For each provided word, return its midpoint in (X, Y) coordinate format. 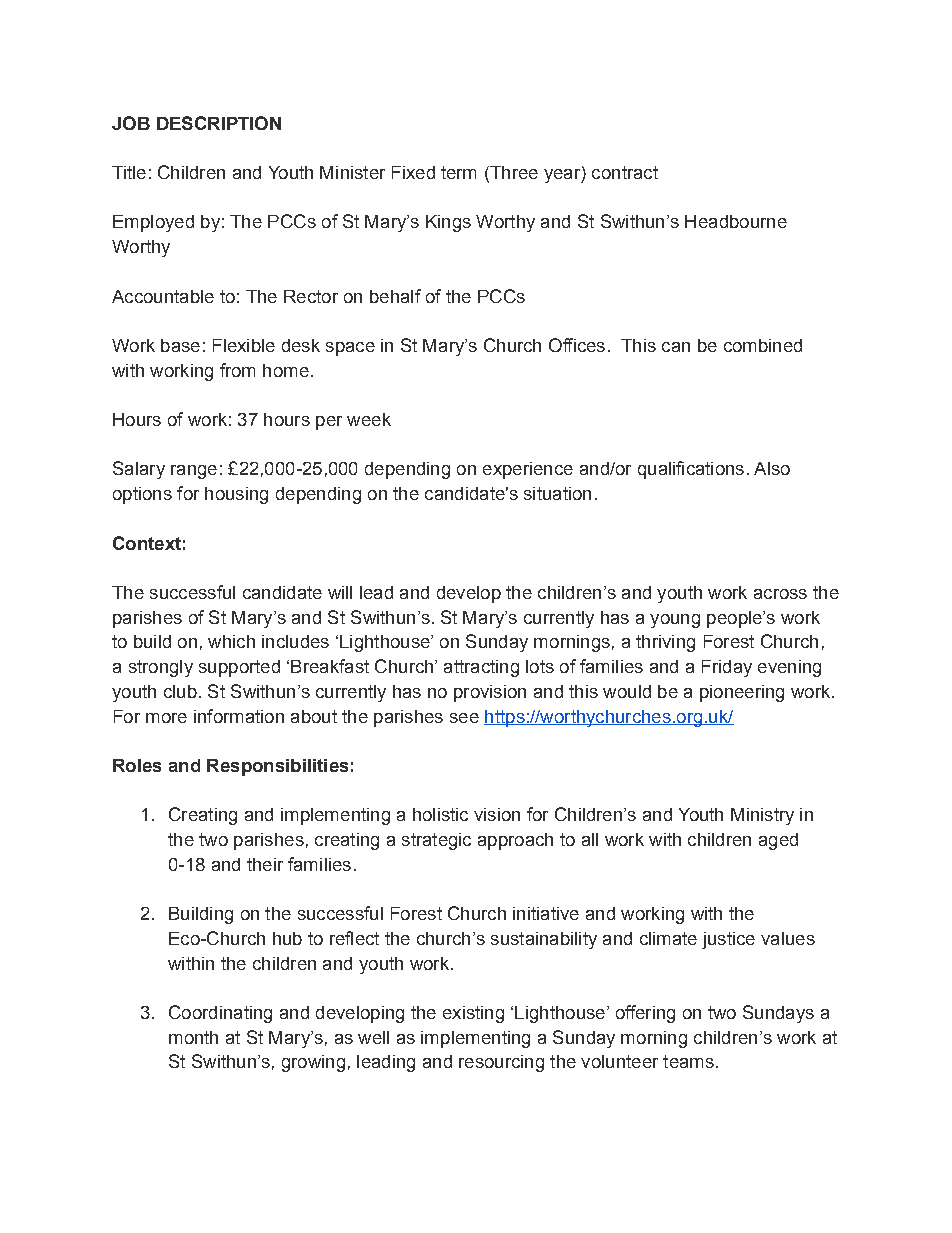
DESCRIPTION (219, 123)
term (458, 172)
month (193, 1037)
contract (625, 172)
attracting (481, 668)
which (231, 641)
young (675, 621)
